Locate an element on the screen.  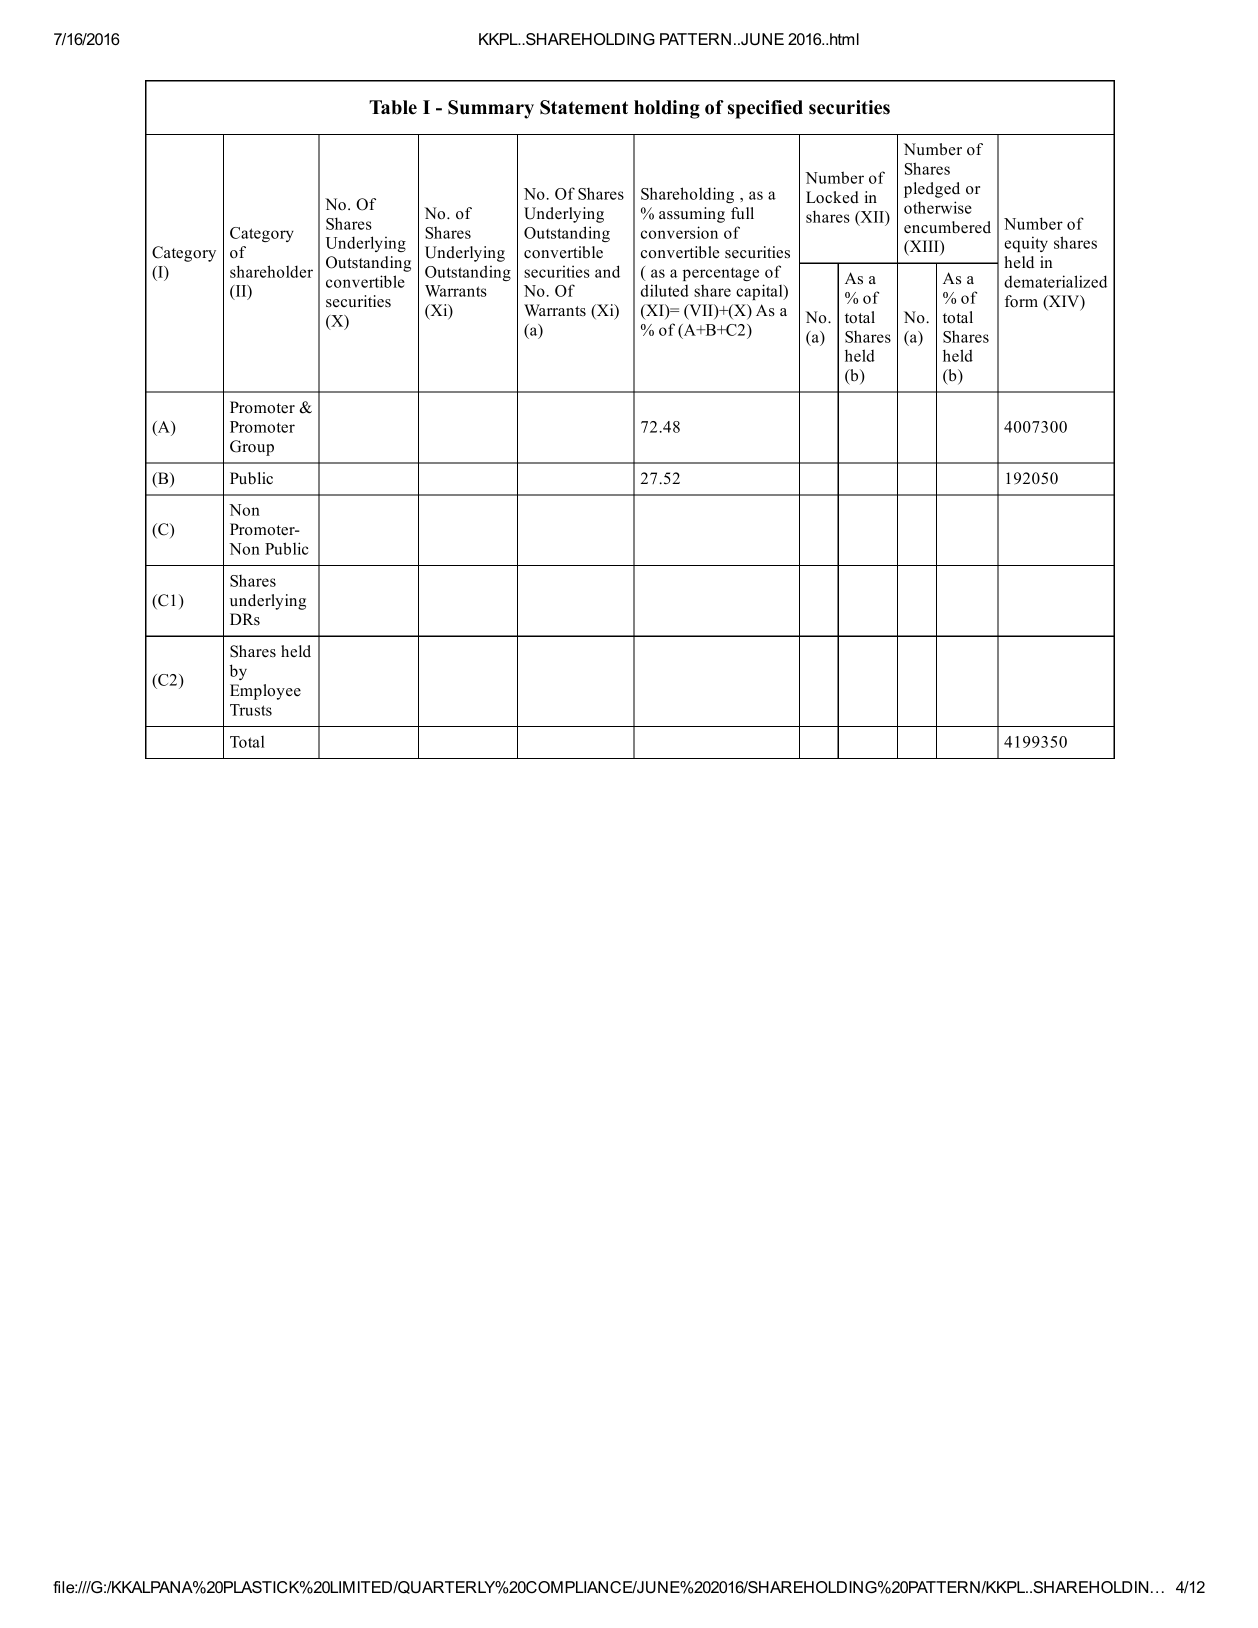
Employee is located at coordinates (265, 692).
